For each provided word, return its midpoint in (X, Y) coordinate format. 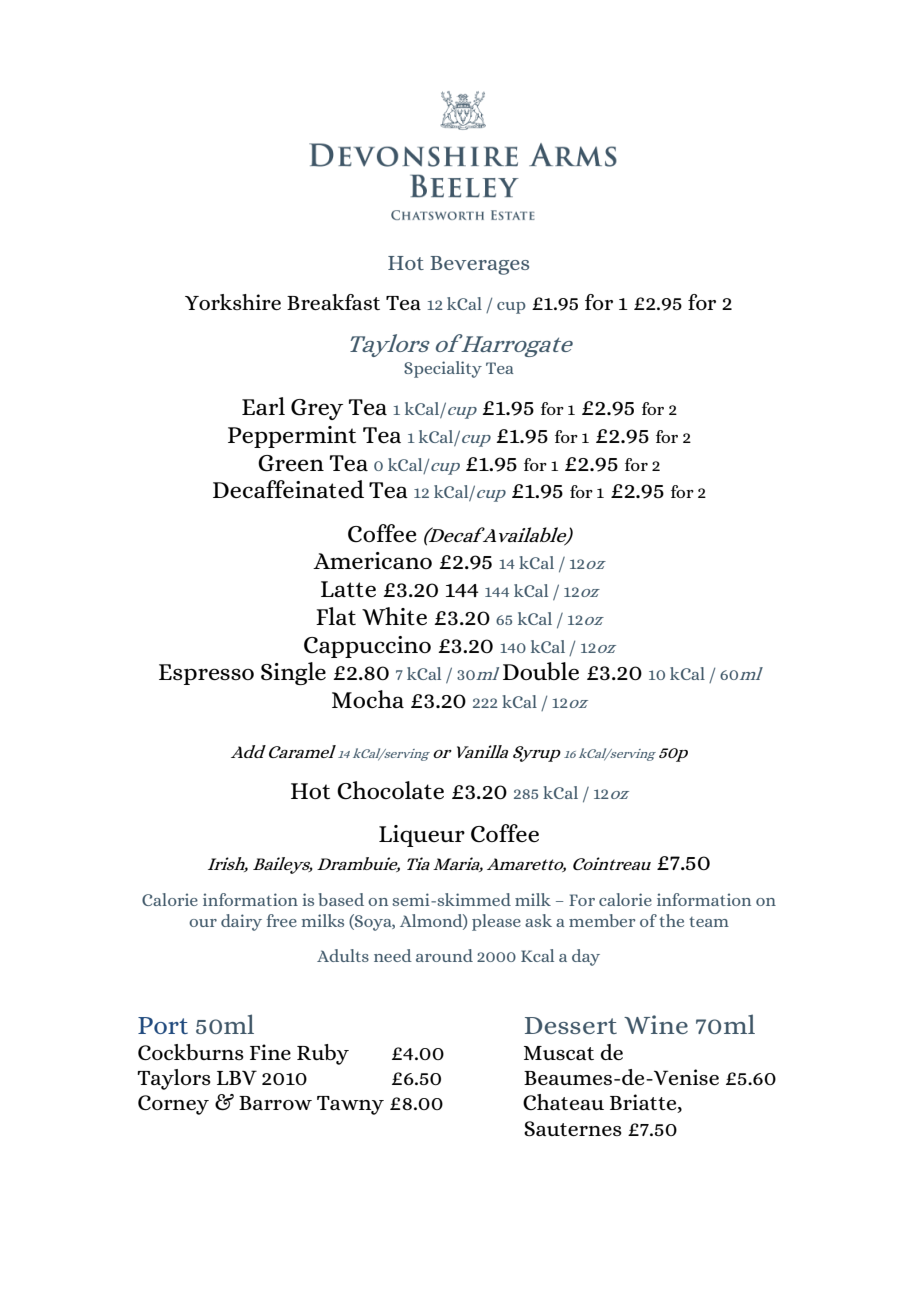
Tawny (350, 1105)
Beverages (479, 265)
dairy (241, 922)
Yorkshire (233, 302)
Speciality (443, 369)
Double (541, 671)
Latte (348, 589)
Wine (656, 1024)
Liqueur (422, 836)
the (671, 920)
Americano (372, 560)
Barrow (275, 1103)
